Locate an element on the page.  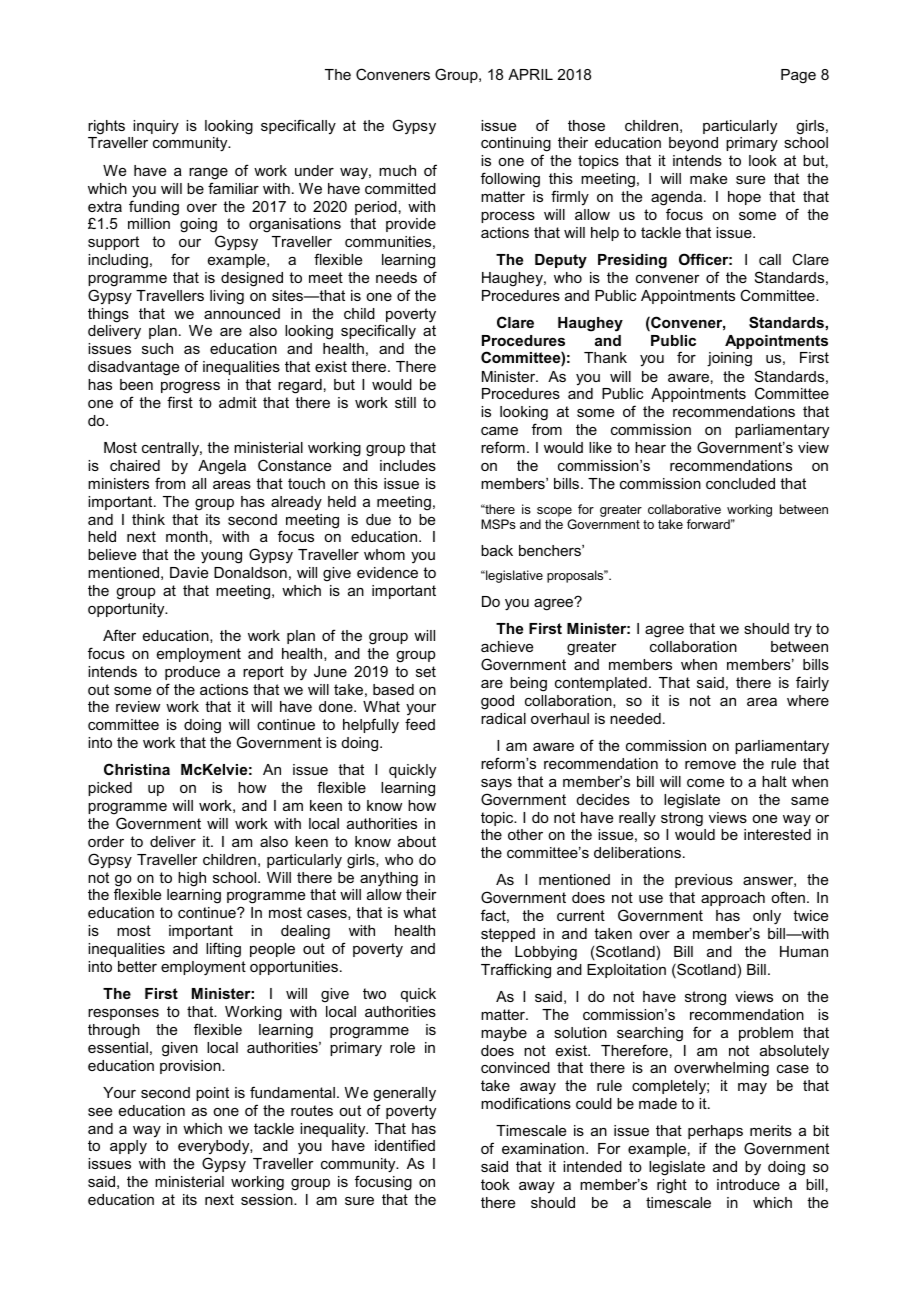
inquiry is located at coordinates (156, 127).
